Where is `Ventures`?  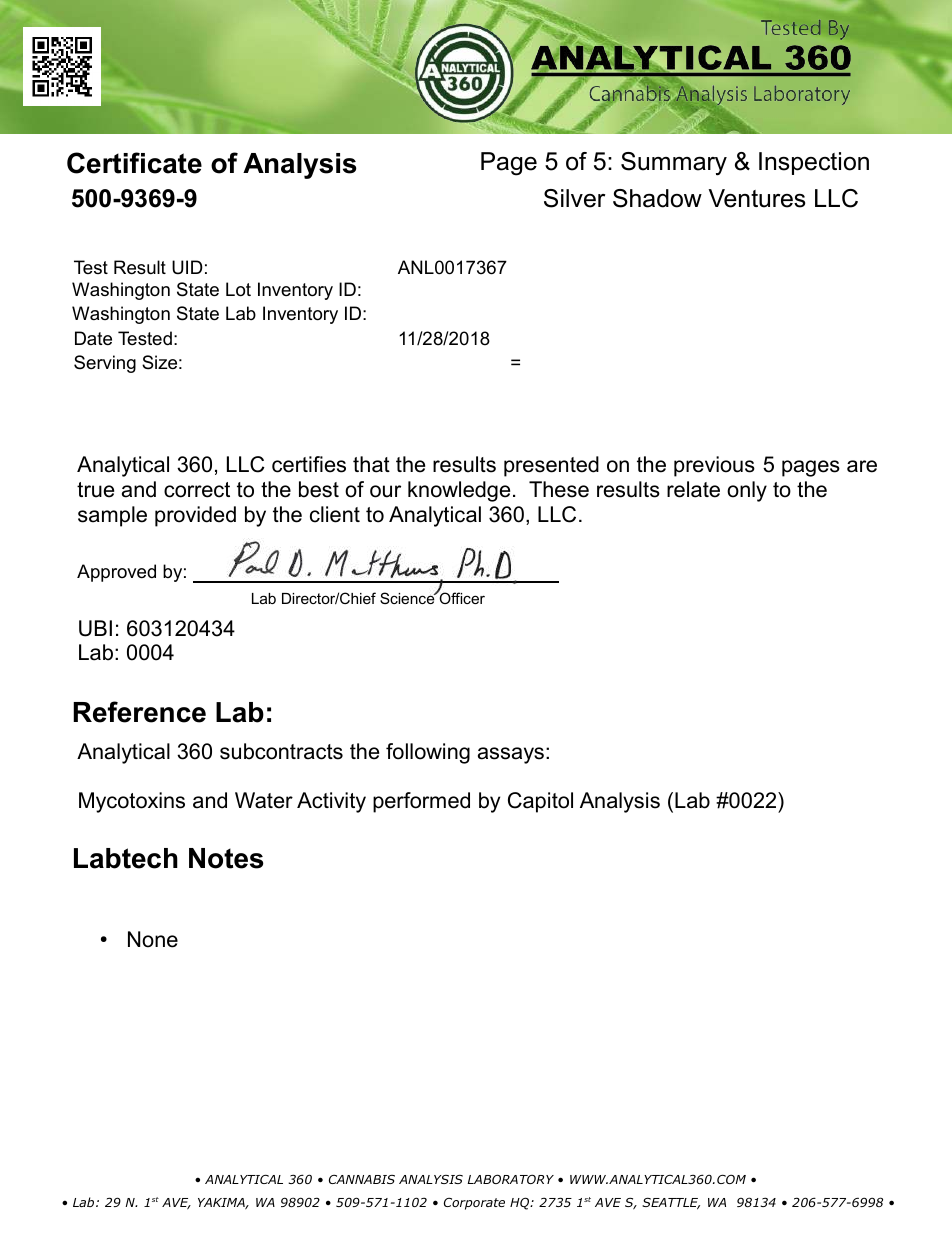 Ventures is located at coordinates (757, 198).
